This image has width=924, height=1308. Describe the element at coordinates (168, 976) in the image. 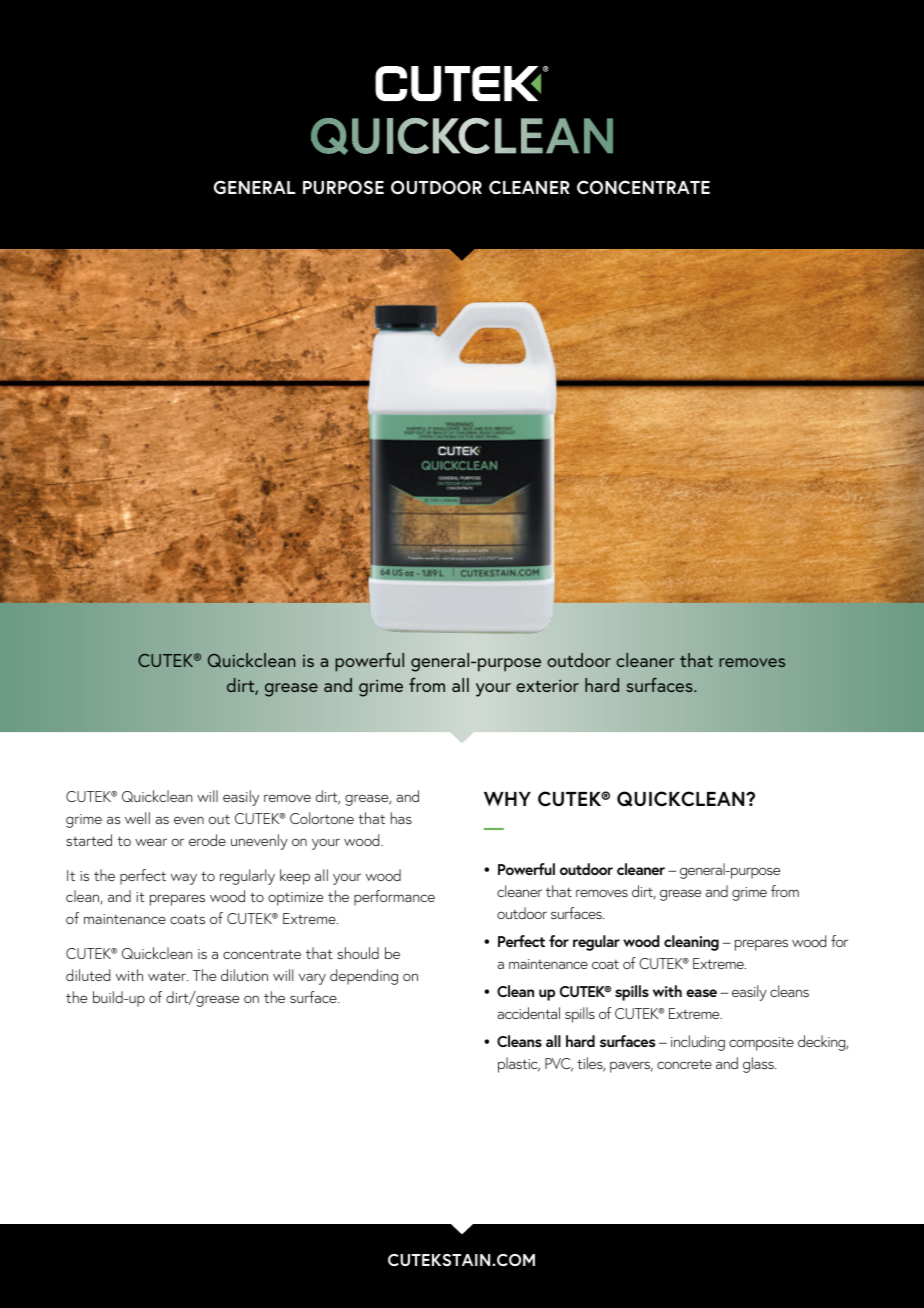

I see `water` at that location.
